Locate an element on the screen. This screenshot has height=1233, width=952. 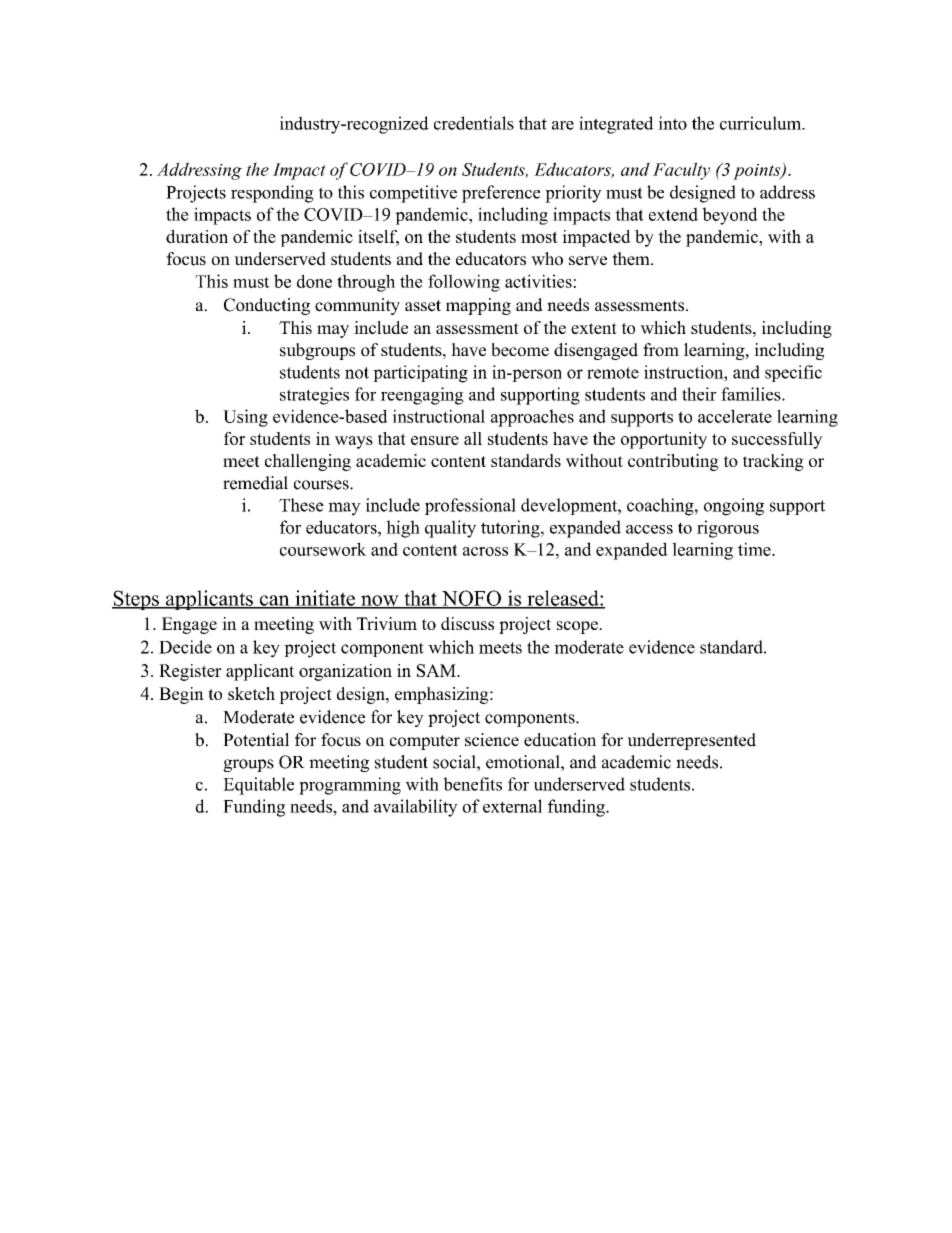
across is located at coordinates (485, 551).
